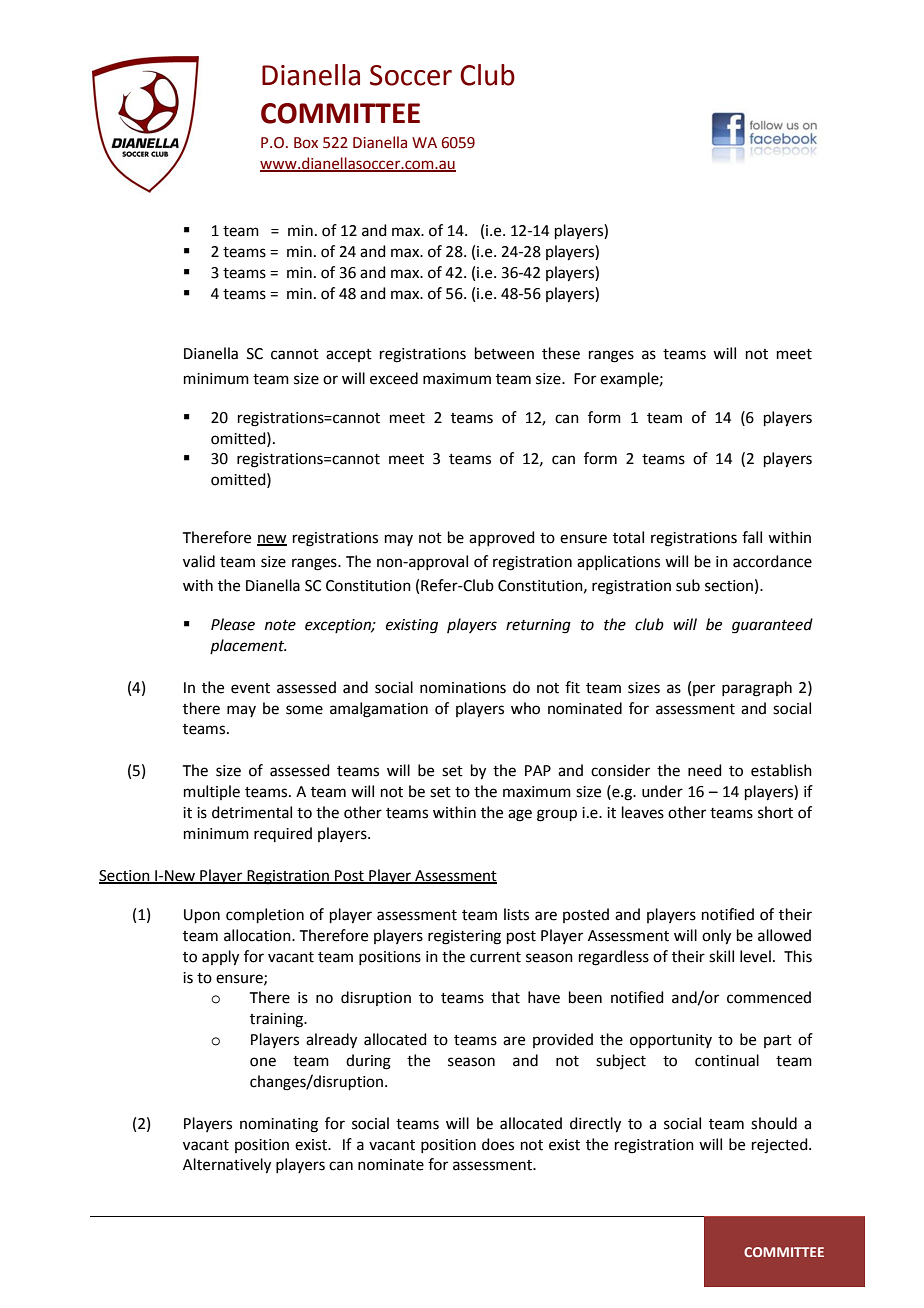 This page has height=1308, width=924. Describe the element at coordinates (248, 646) in the page. I see `placement` at that location.
